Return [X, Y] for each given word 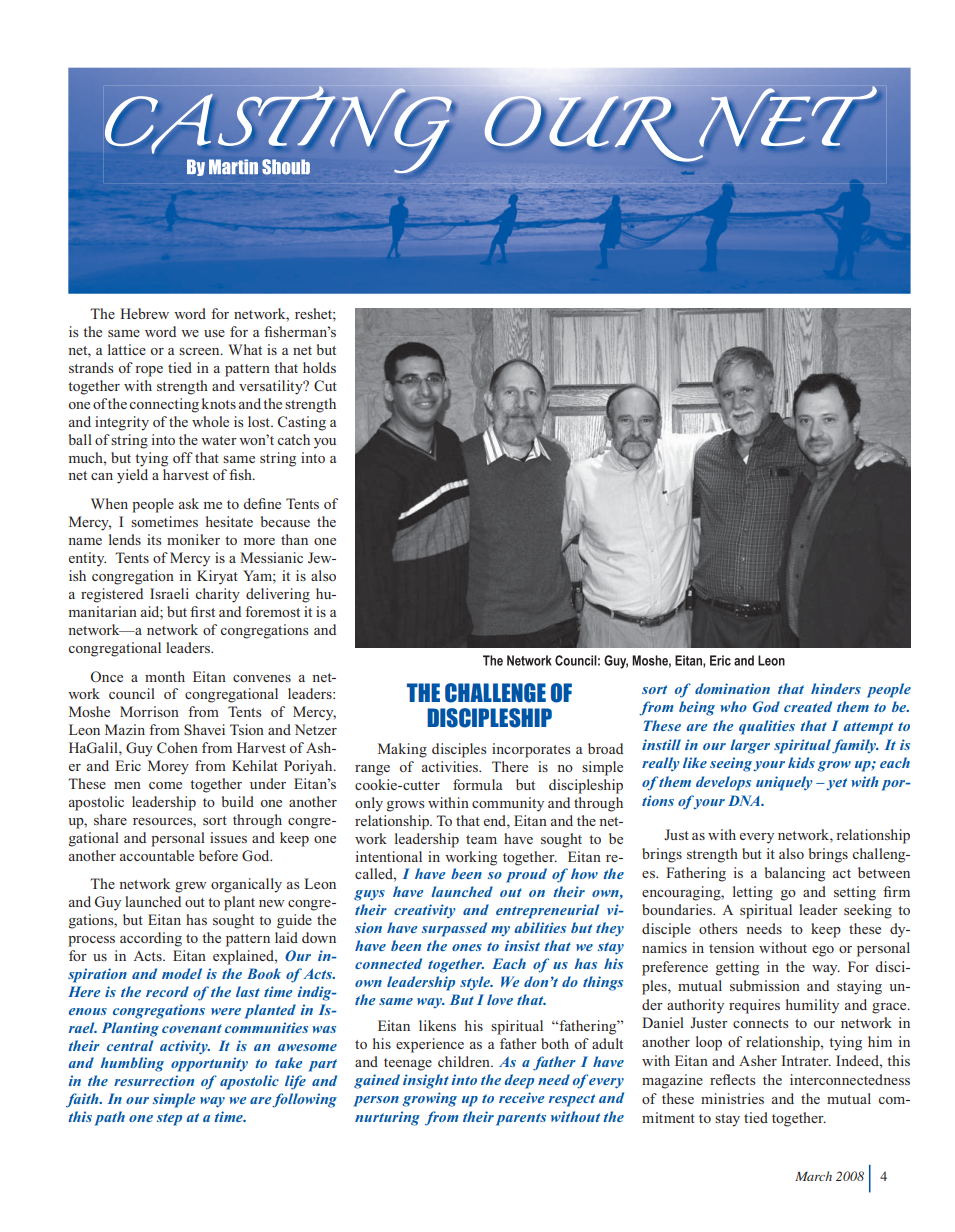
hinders [836, 688]
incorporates [531, 750]
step [169, 1119]
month [165, 676]
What [245, 349]
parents [521, 1119]
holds [319, 367]
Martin [233, 167]
